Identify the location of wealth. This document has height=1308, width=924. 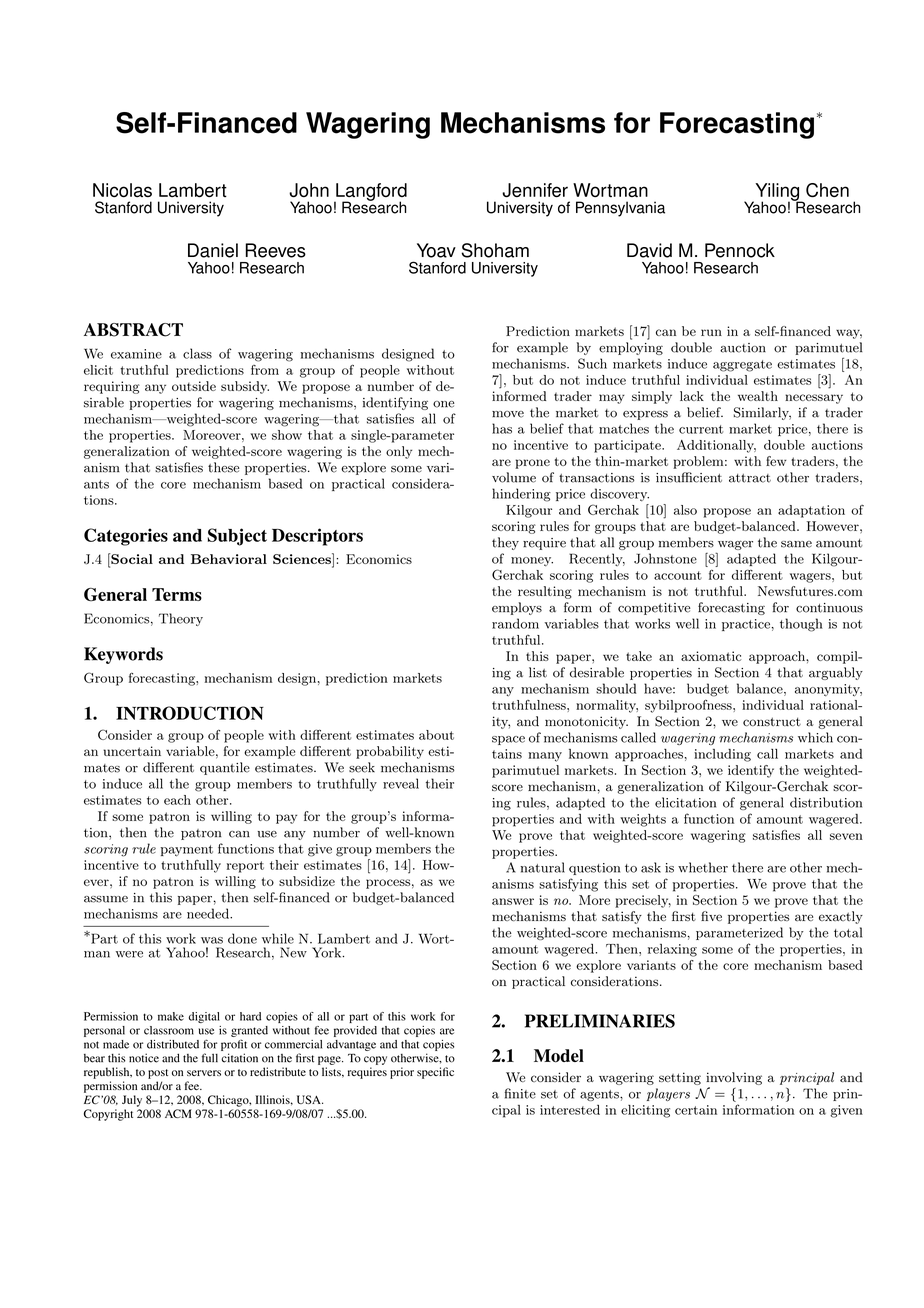
(758, 396).
